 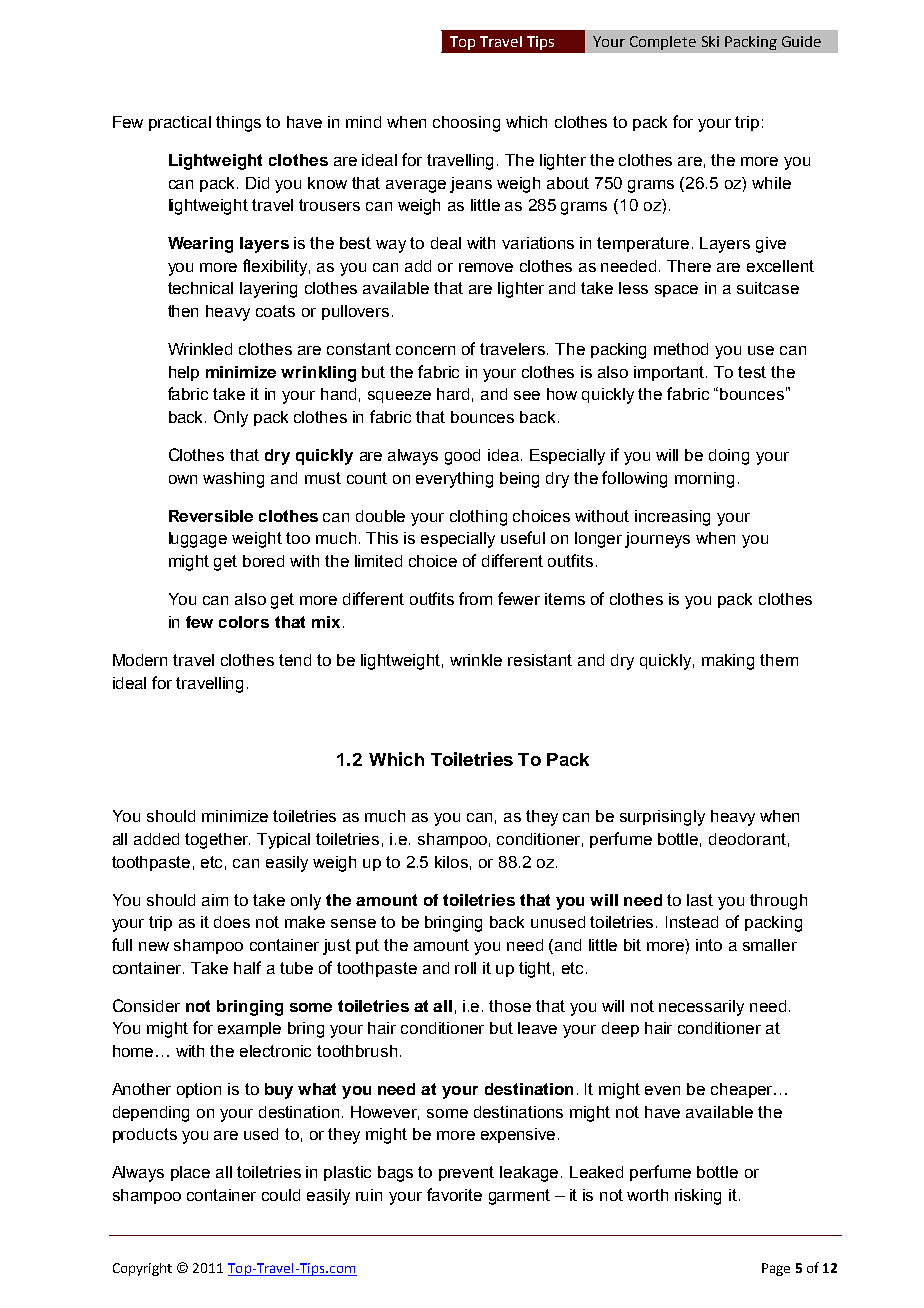 I want to click on roll, so click(x=465, y=968).
